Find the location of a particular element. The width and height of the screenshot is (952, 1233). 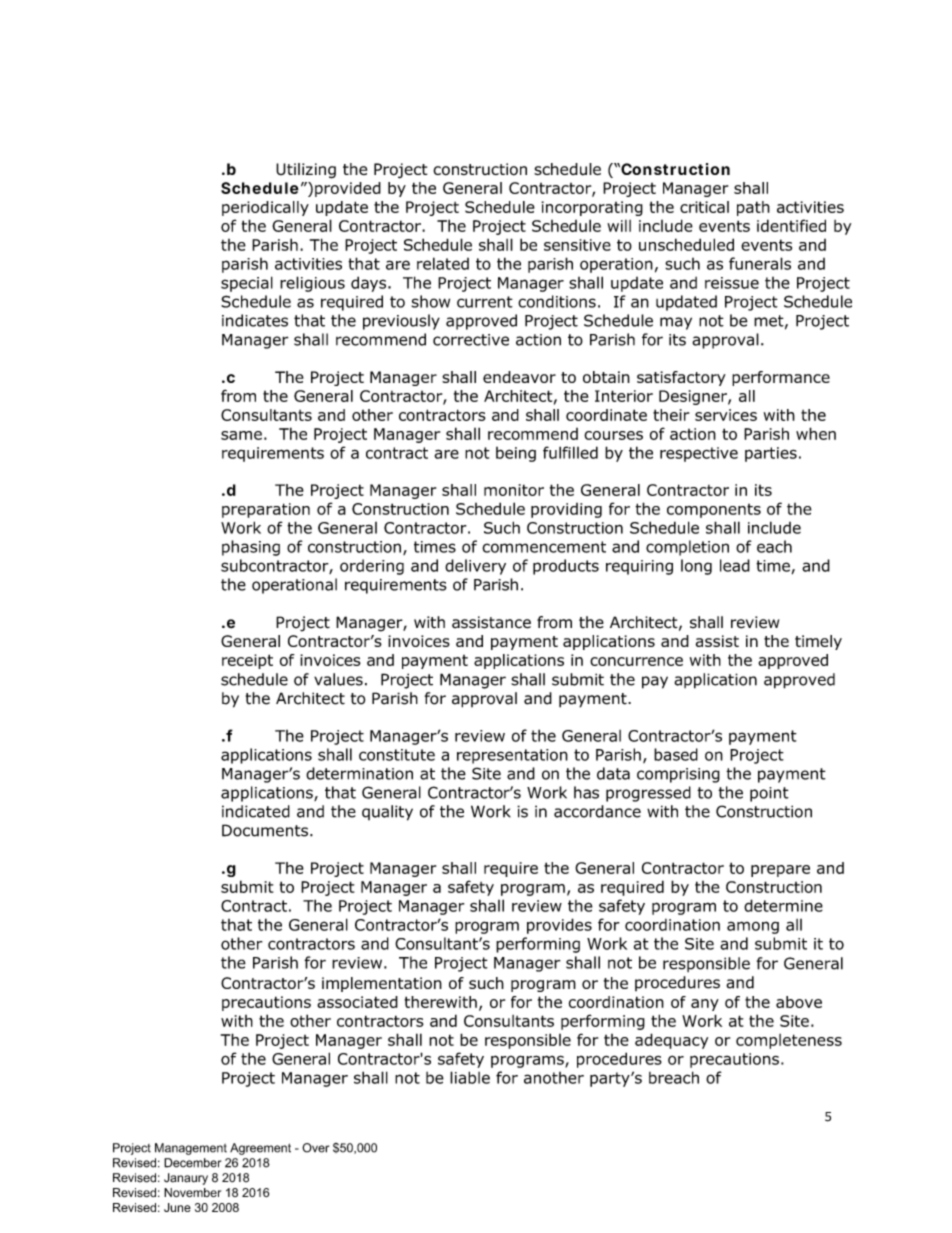

based is located at coordinates (676, 754).
